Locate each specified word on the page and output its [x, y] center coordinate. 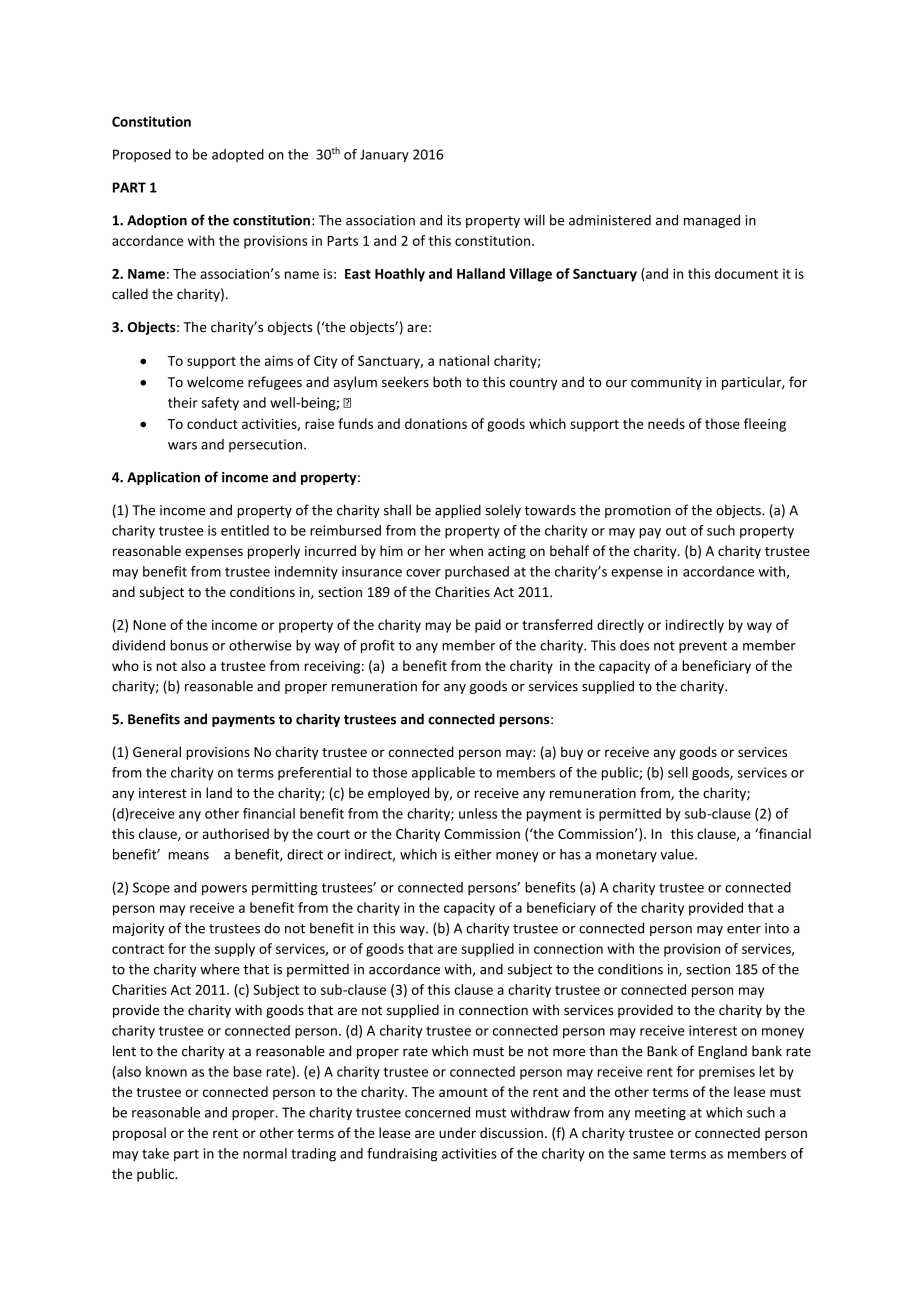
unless [478, 813]
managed [712, 221]
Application [163, 478]
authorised [235, 833]
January [384, 155]
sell [678, 772]
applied [458, 511]
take [155, 1153]
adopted [238, 155]
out [676, 531]
